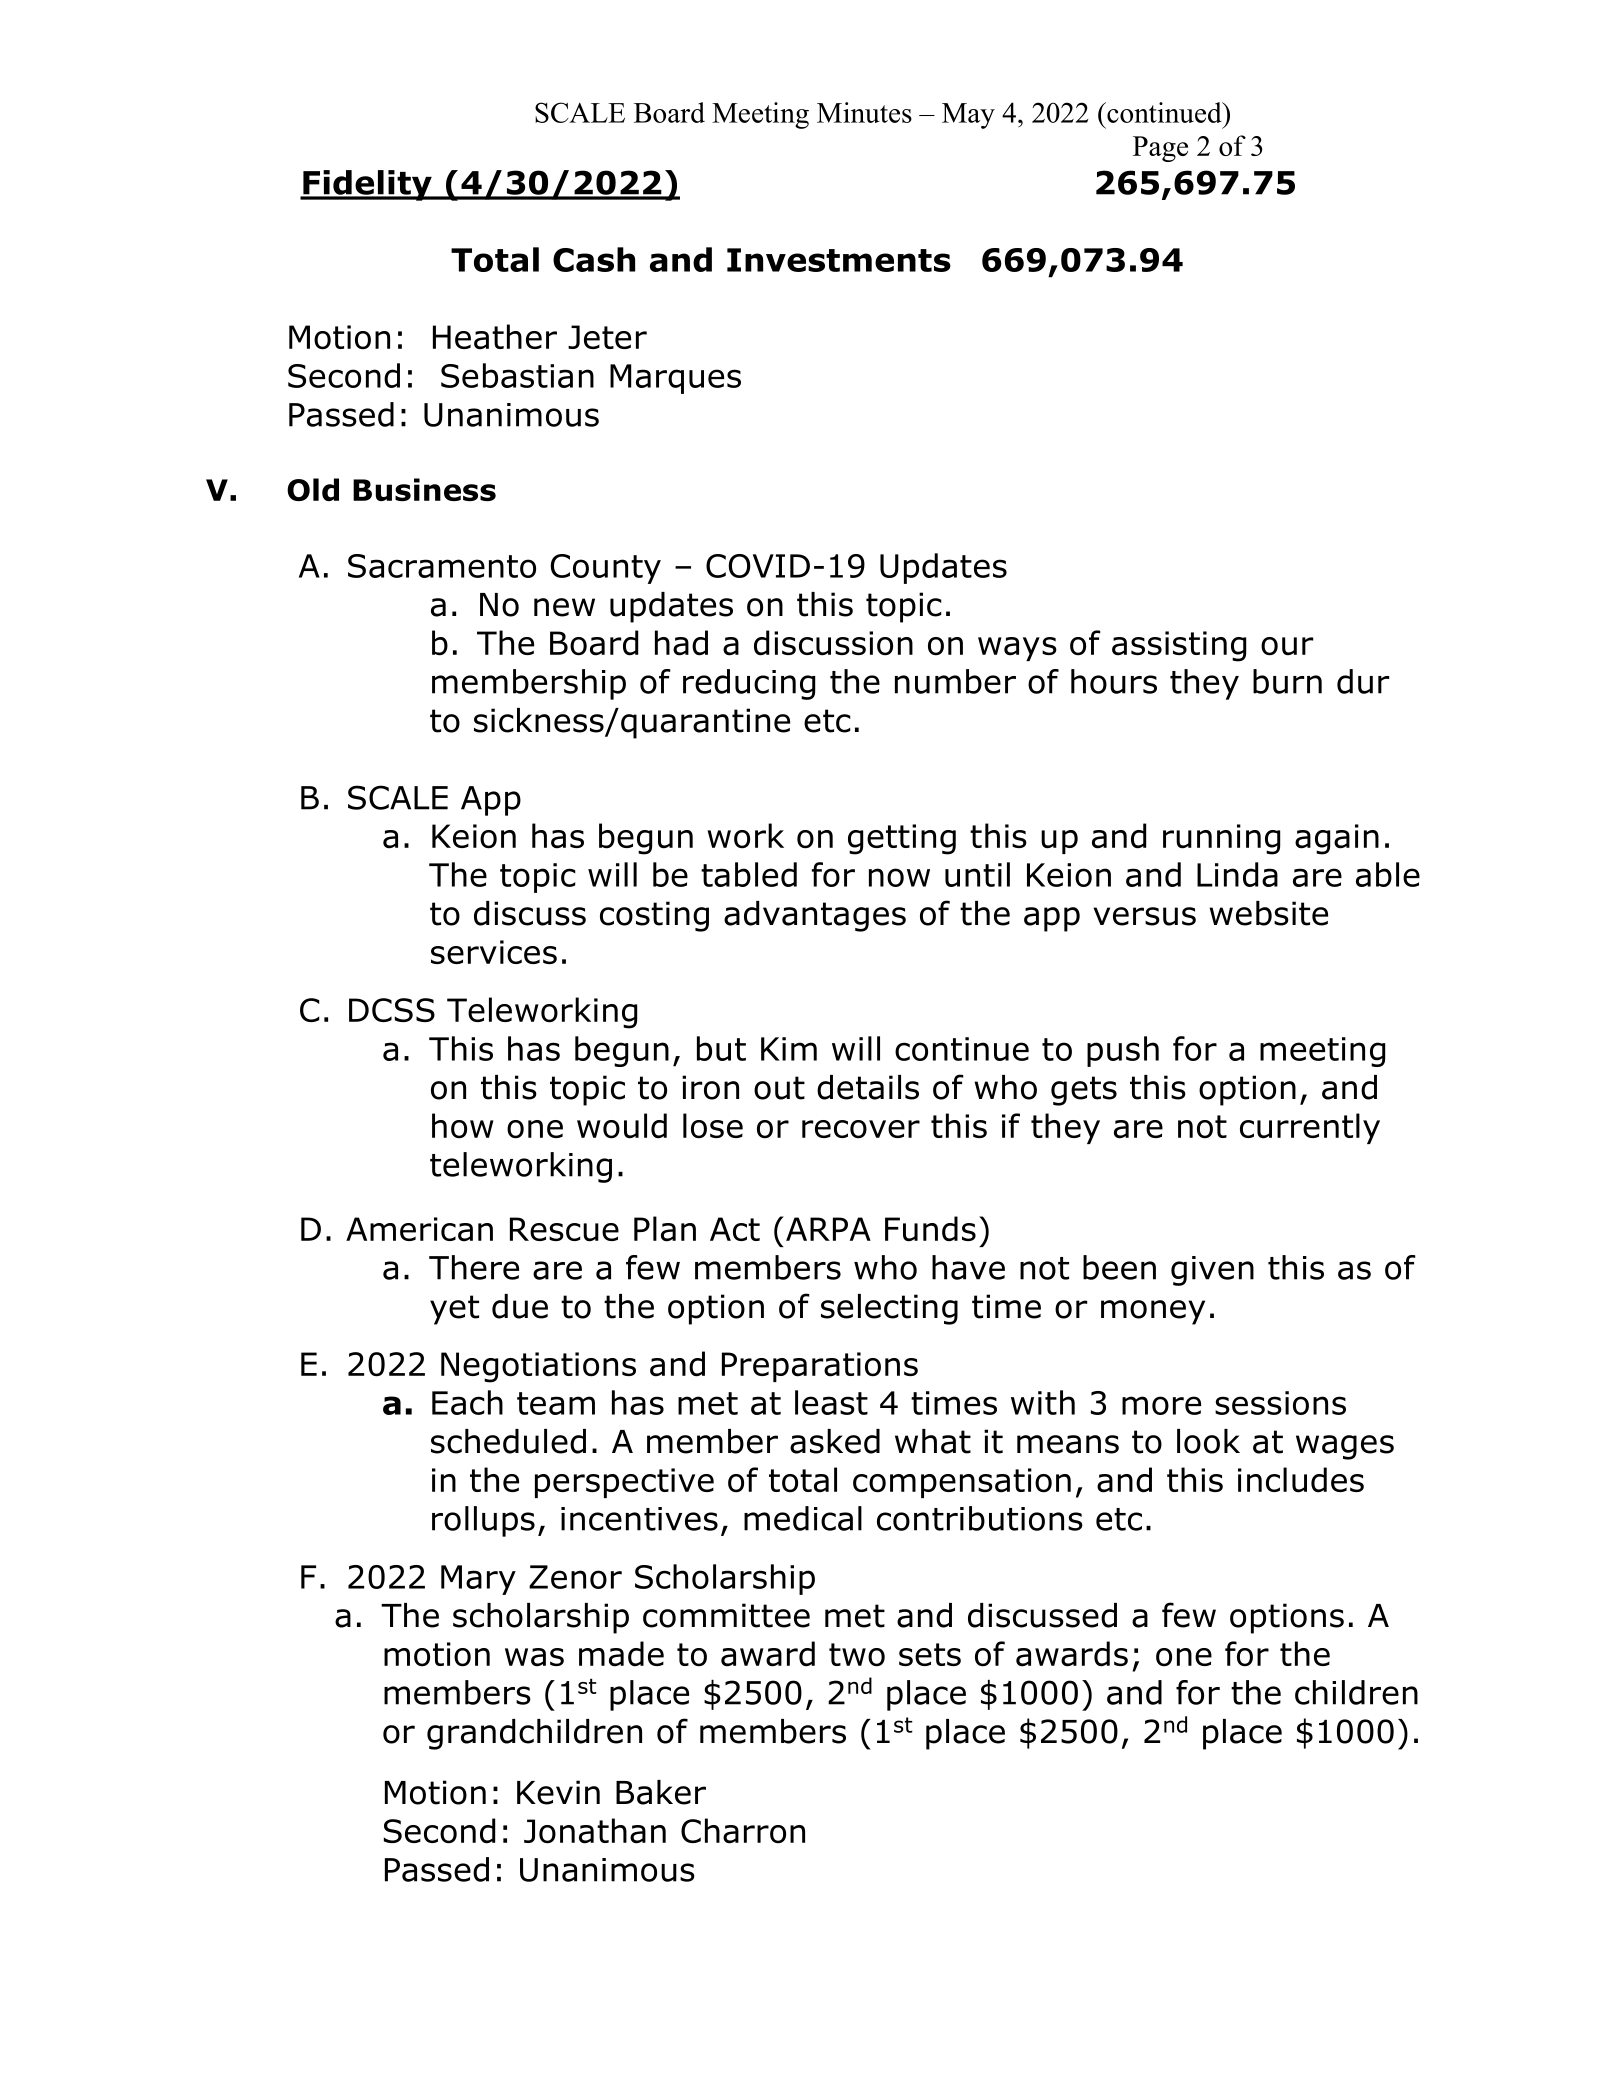 The width and height of the document is (1622, 2098). Describe the element at coordinates (467, 1402) in the document. I see `Each` at that location.
